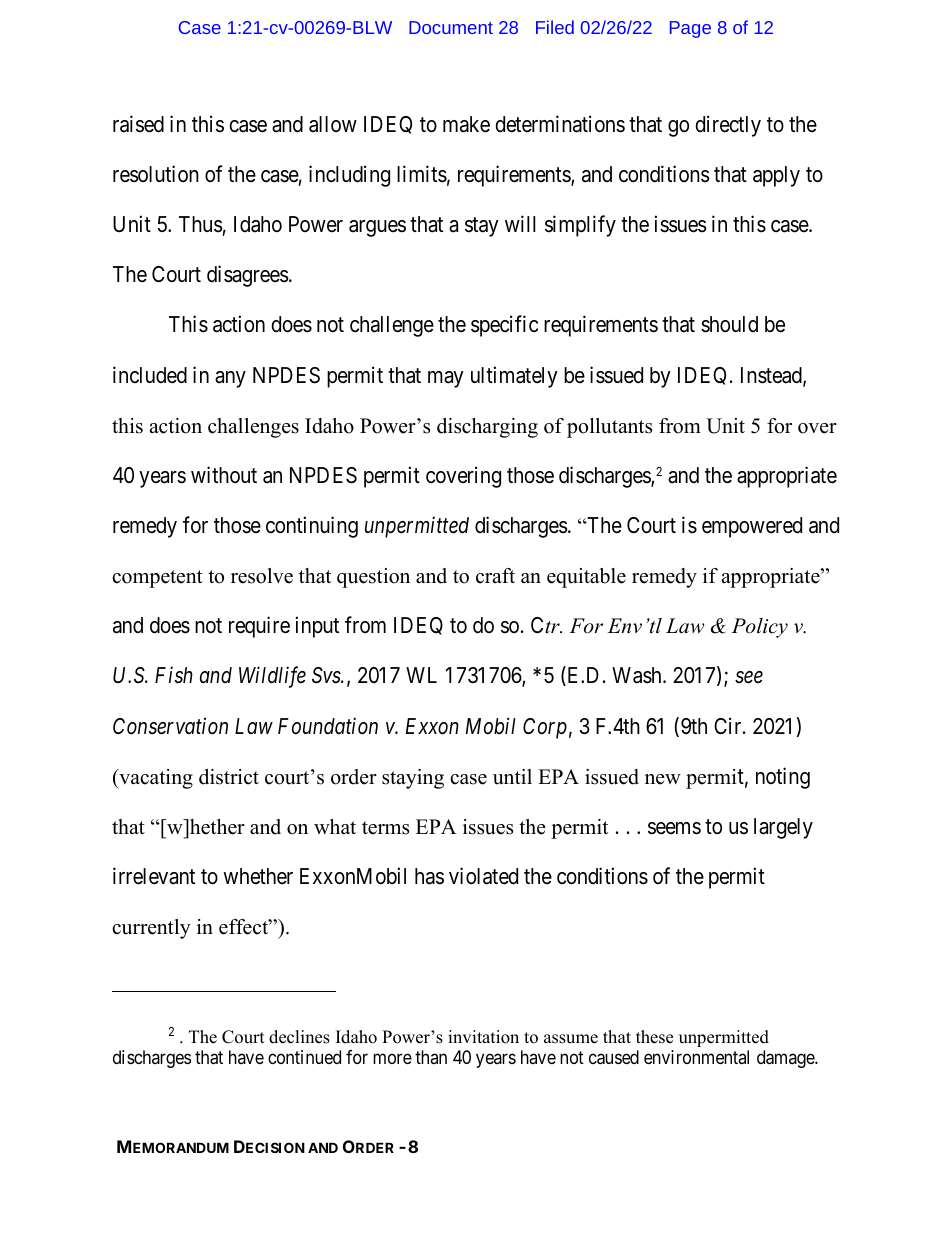 The image size is (952, 1233). I want to click on Document, so click(451, 27).
